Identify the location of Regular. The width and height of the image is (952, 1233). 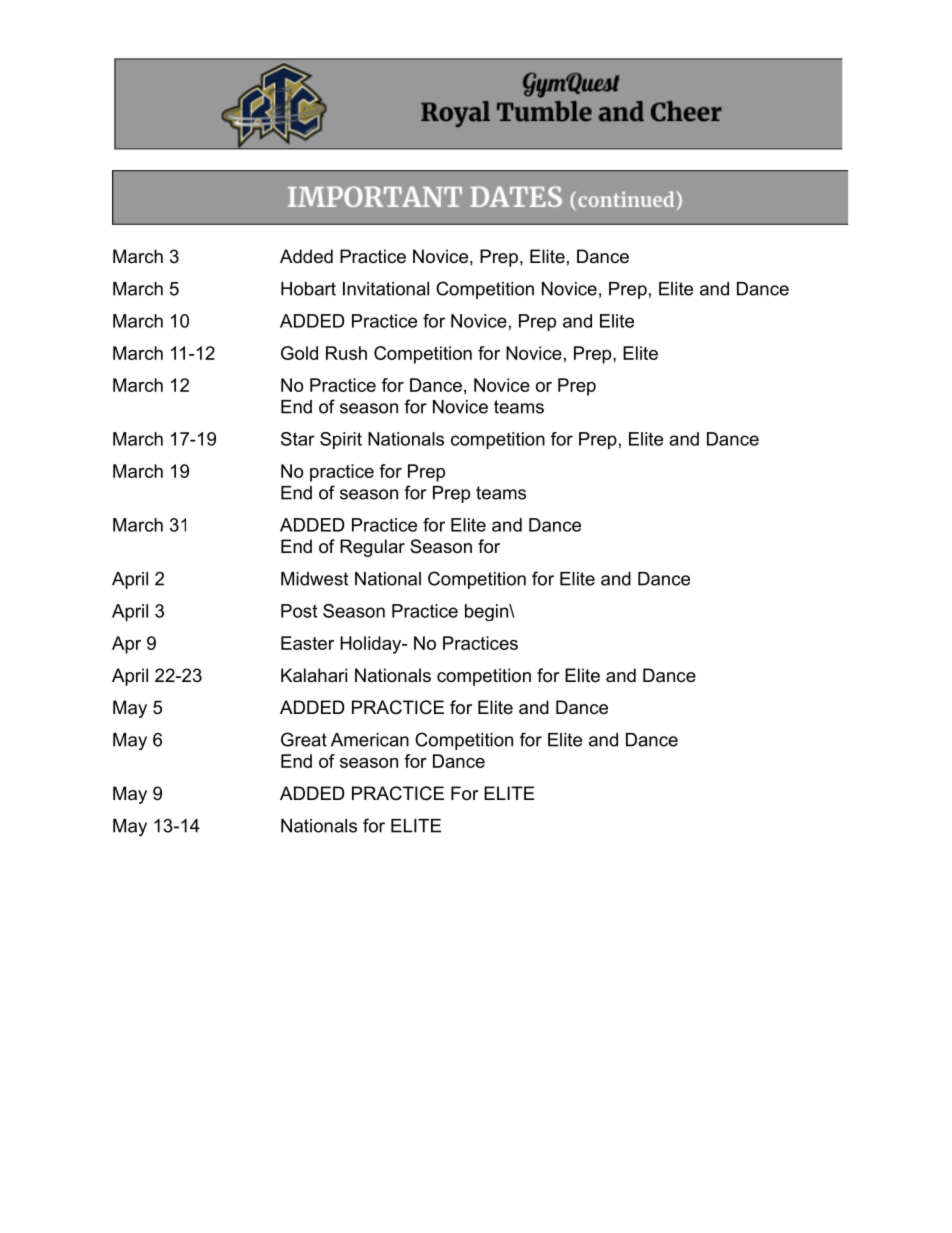
(372, 548).
